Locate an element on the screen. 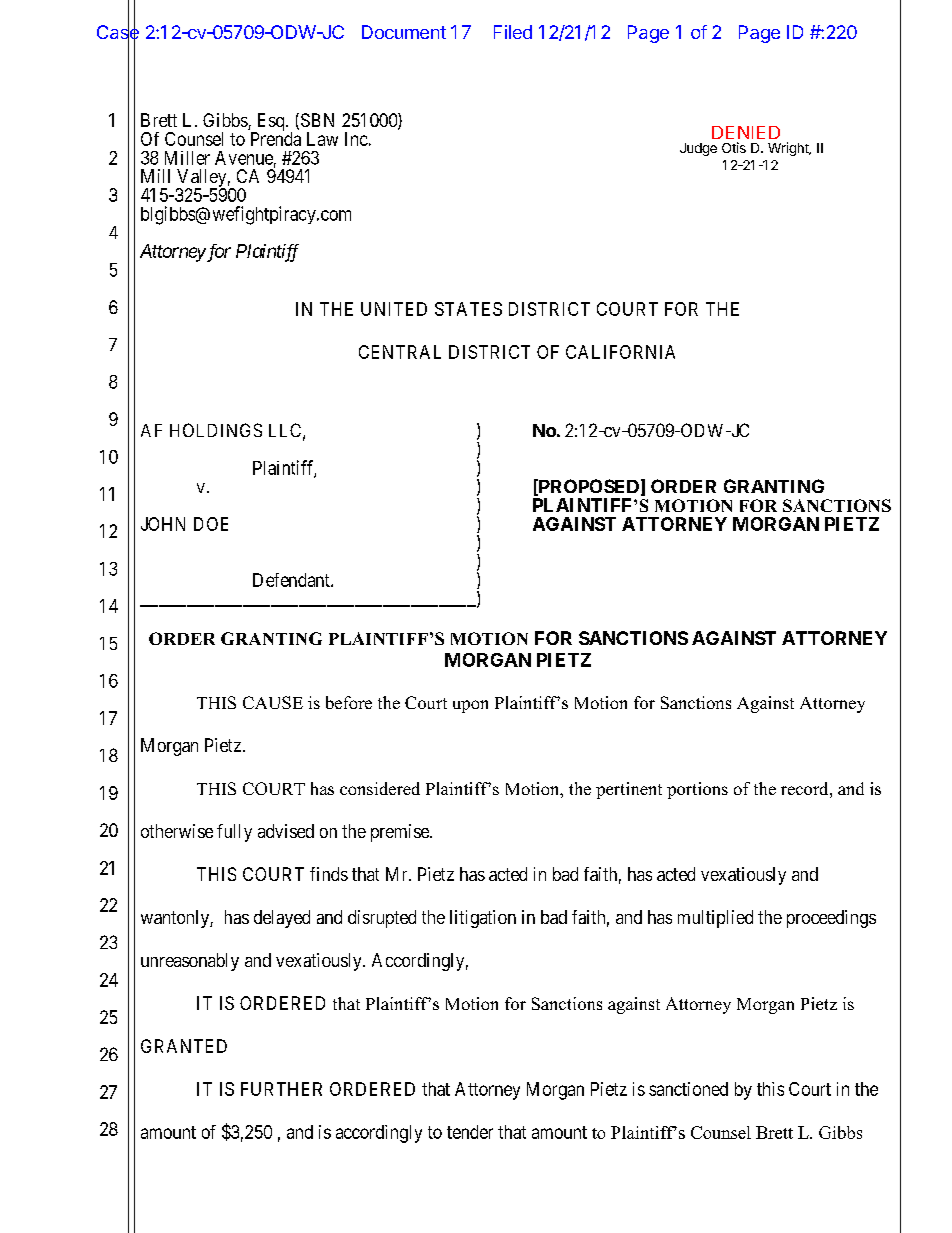 This screenshot has height=1233, width=952. STATES is located at coordinates (468, 309).
